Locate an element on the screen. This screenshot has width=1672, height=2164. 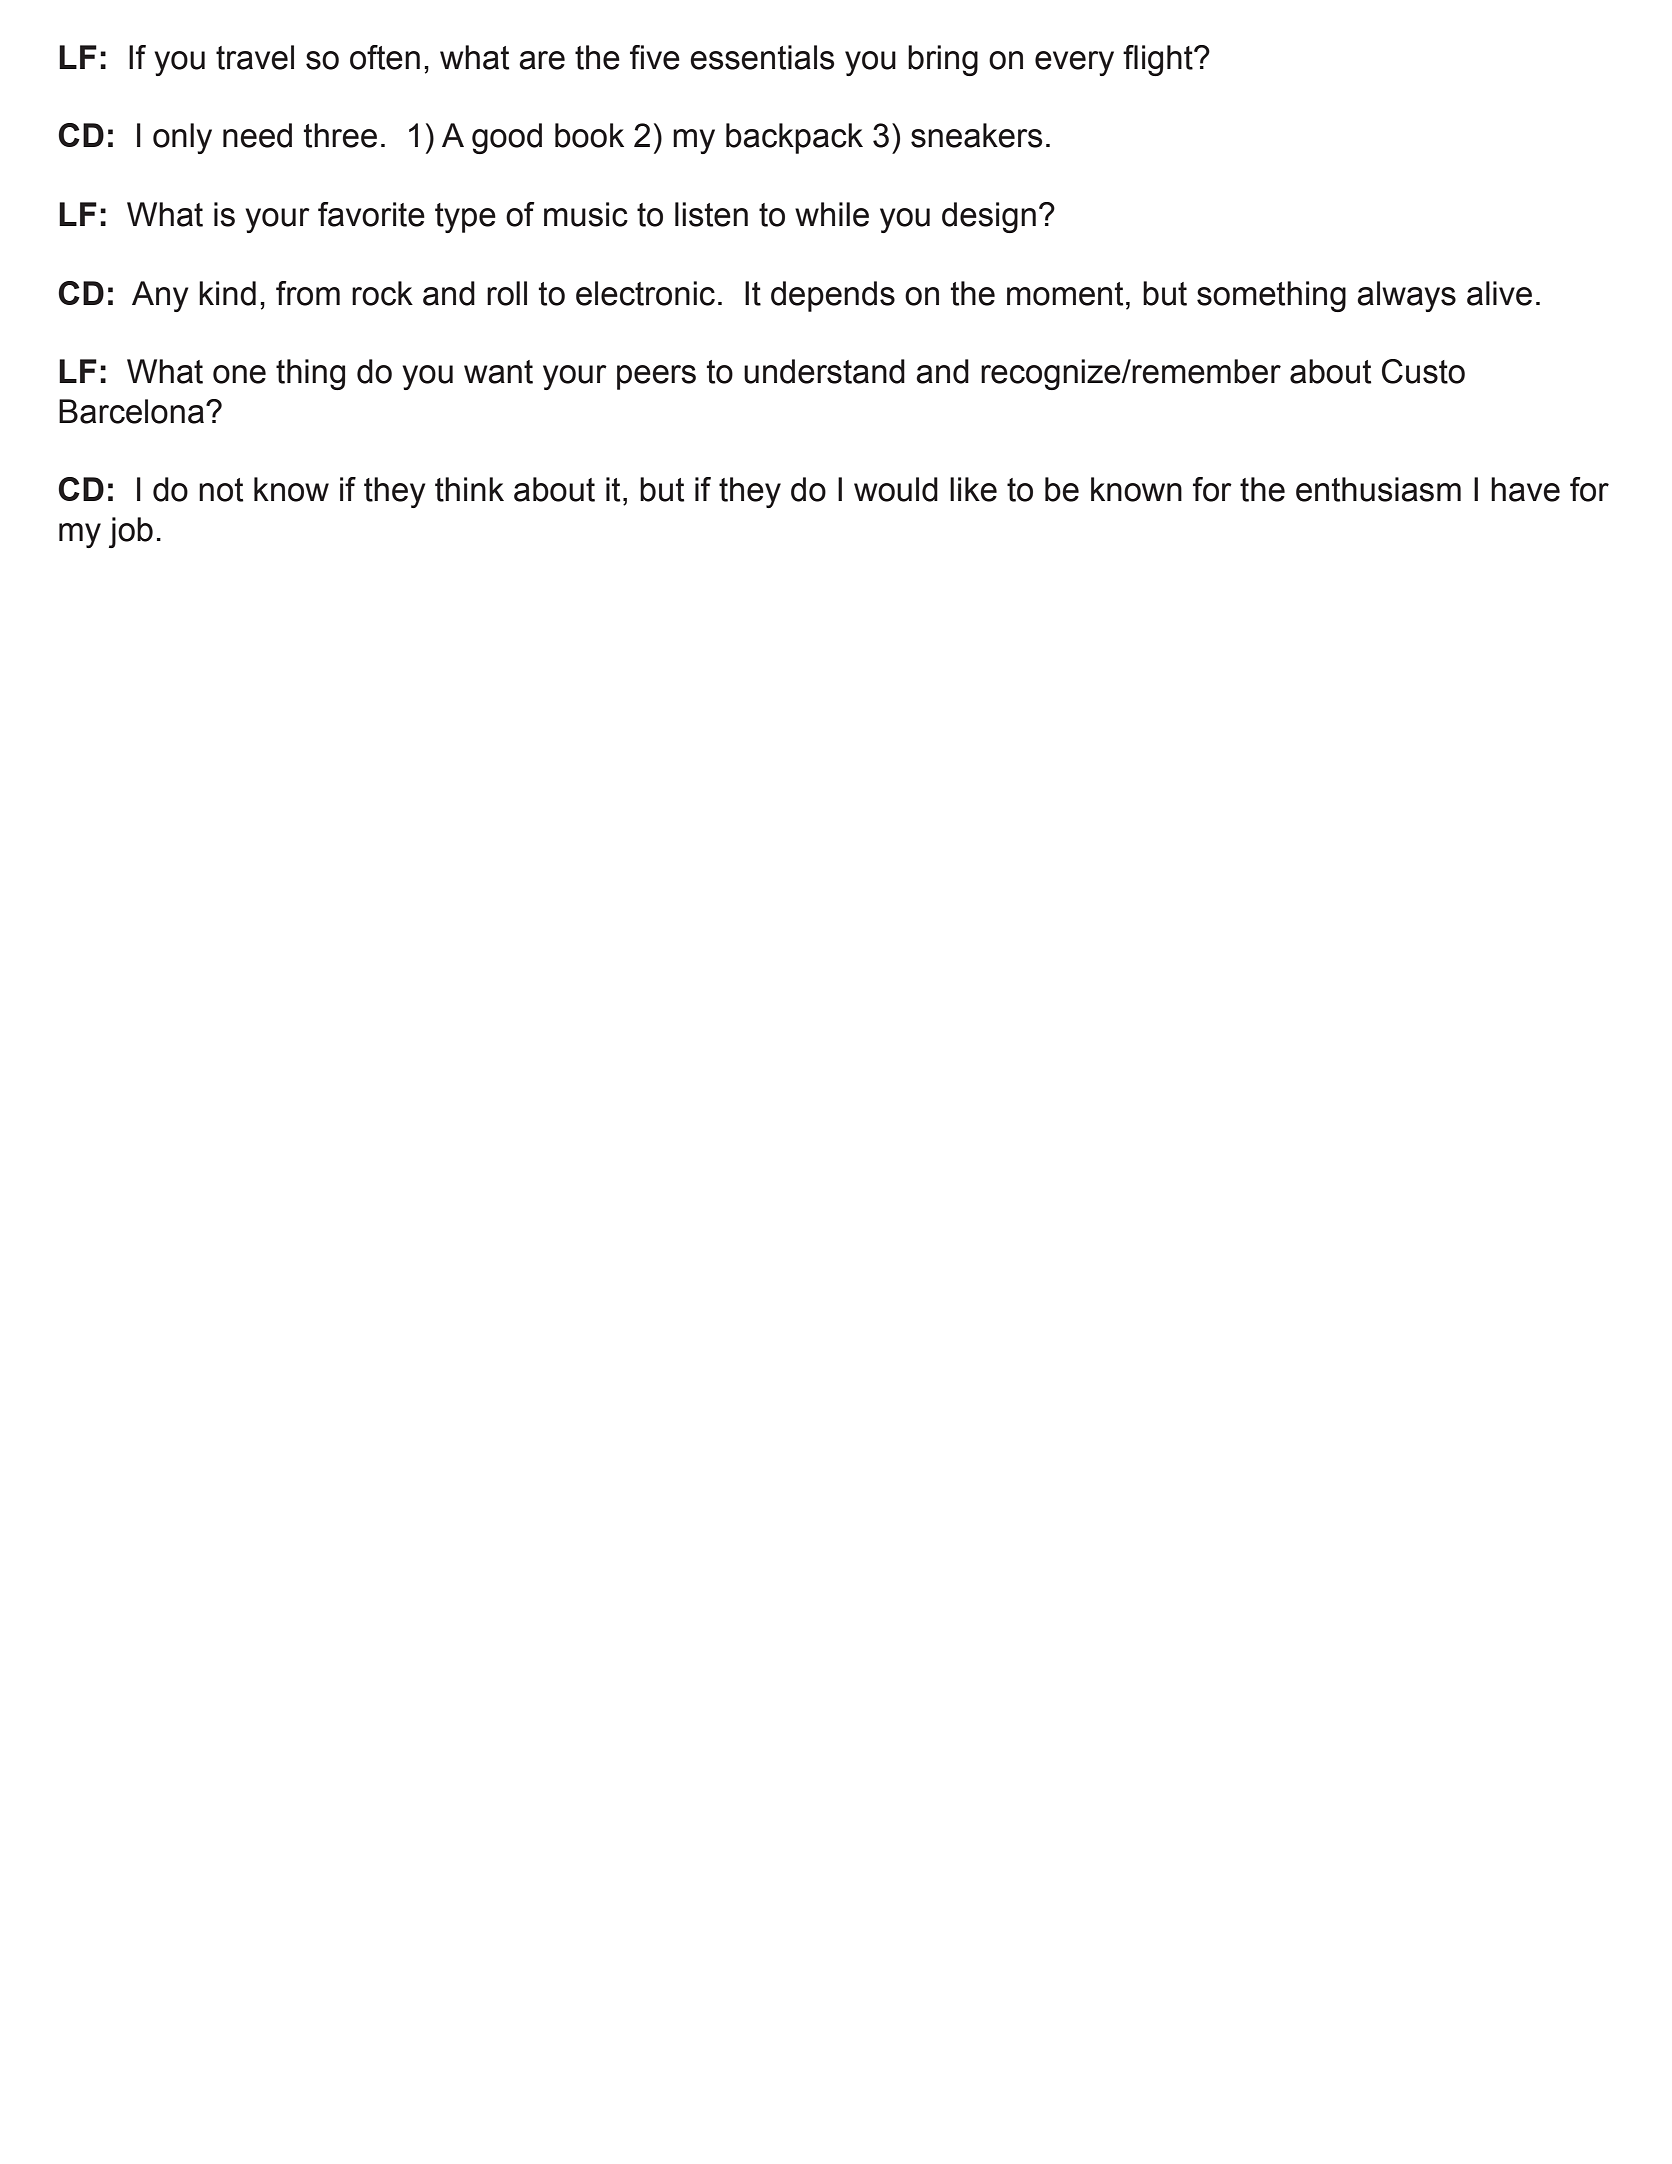
always is located at coordinates (1406, 296).
